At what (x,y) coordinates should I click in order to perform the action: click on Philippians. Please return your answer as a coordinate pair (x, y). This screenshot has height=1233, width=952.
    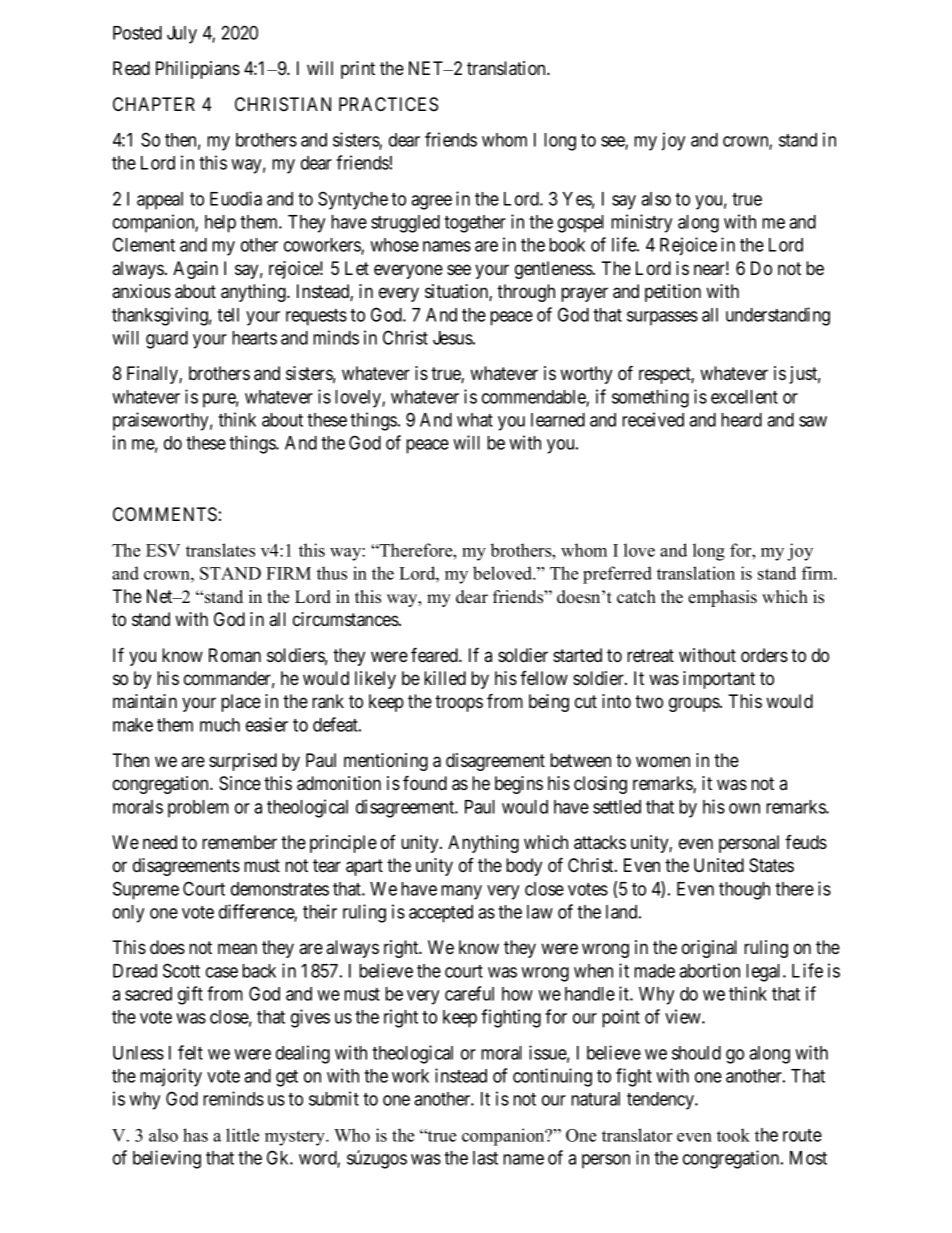
    Looking at the image, I should click on (198, 70).
